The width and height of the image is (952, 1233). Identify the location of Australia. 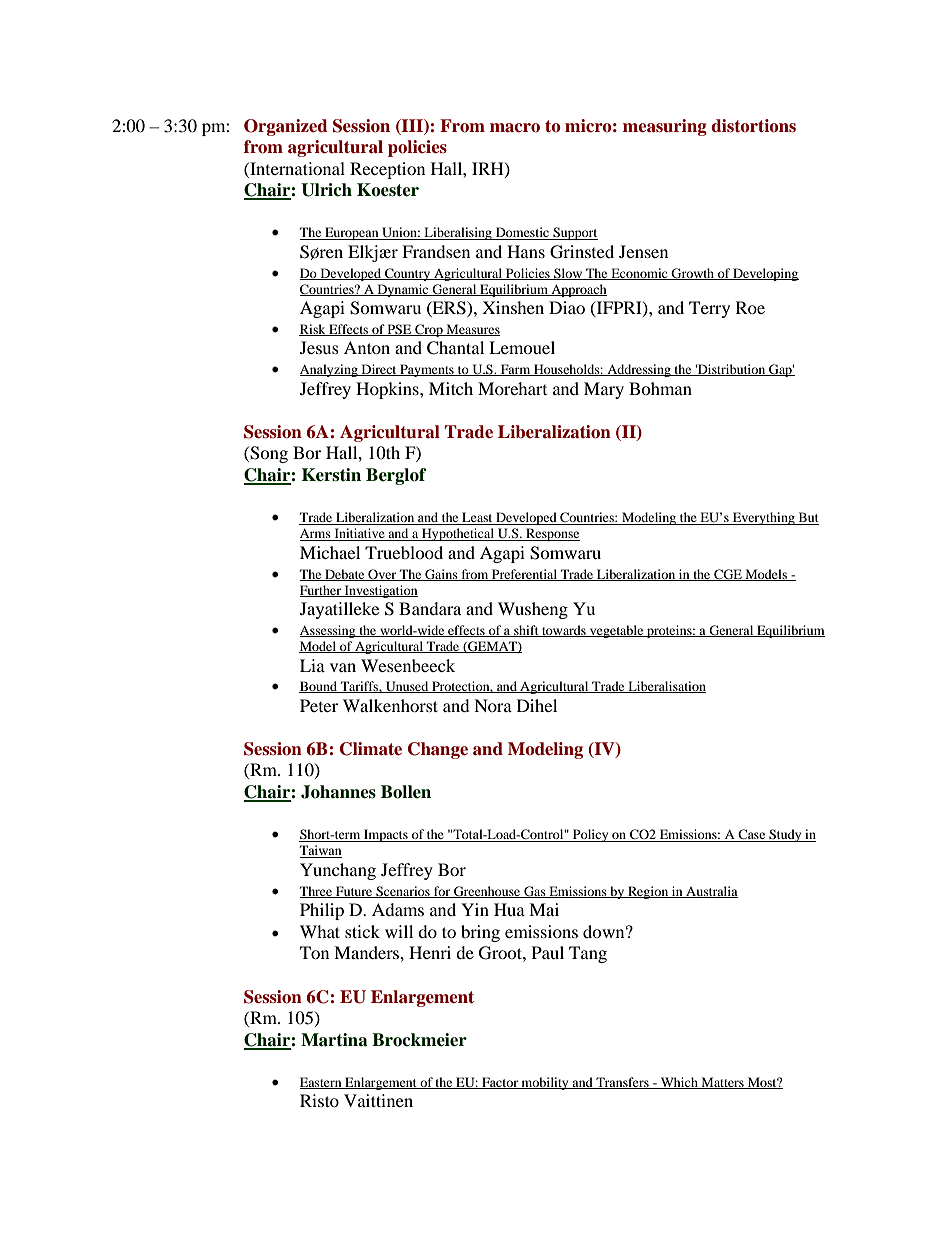
(711, 892).
